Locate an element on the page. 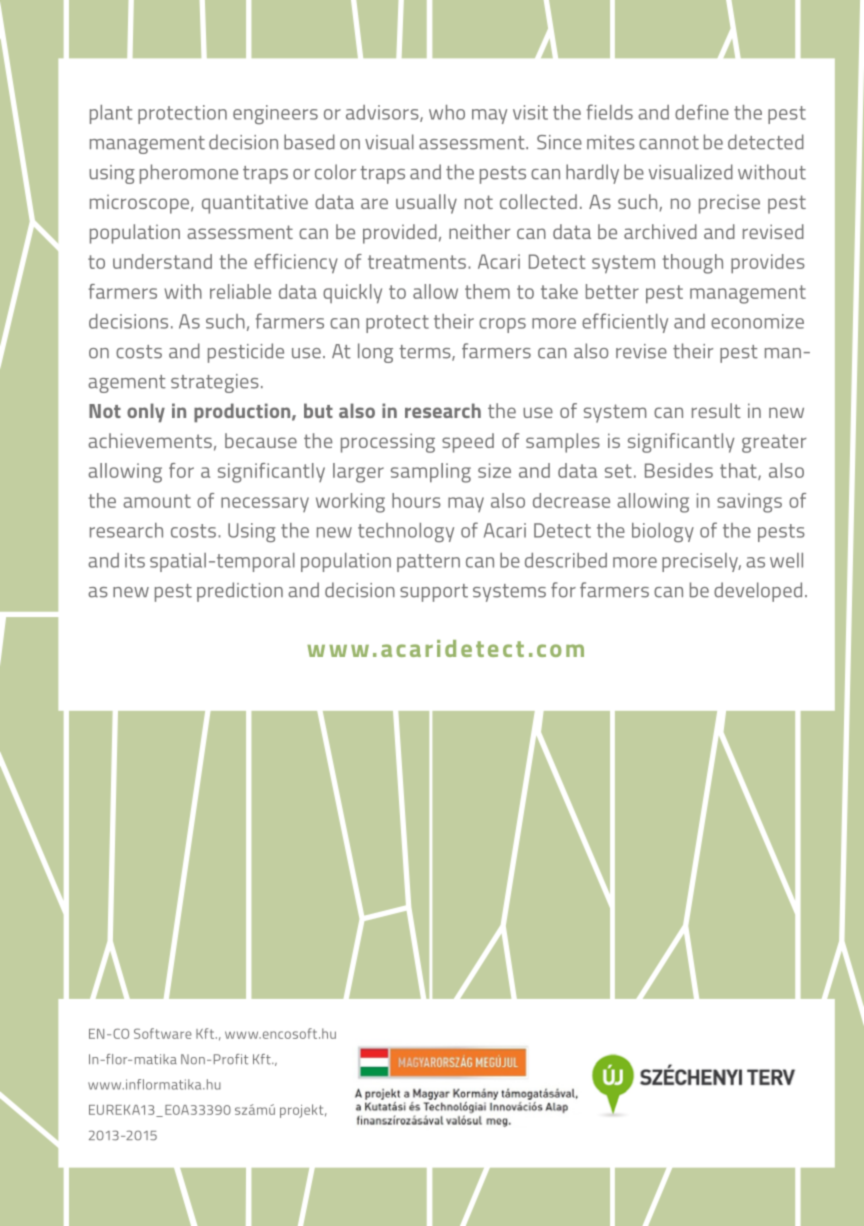 The height and width of the document is (1226, 864). Software is located at coordinates (163, 1033).
